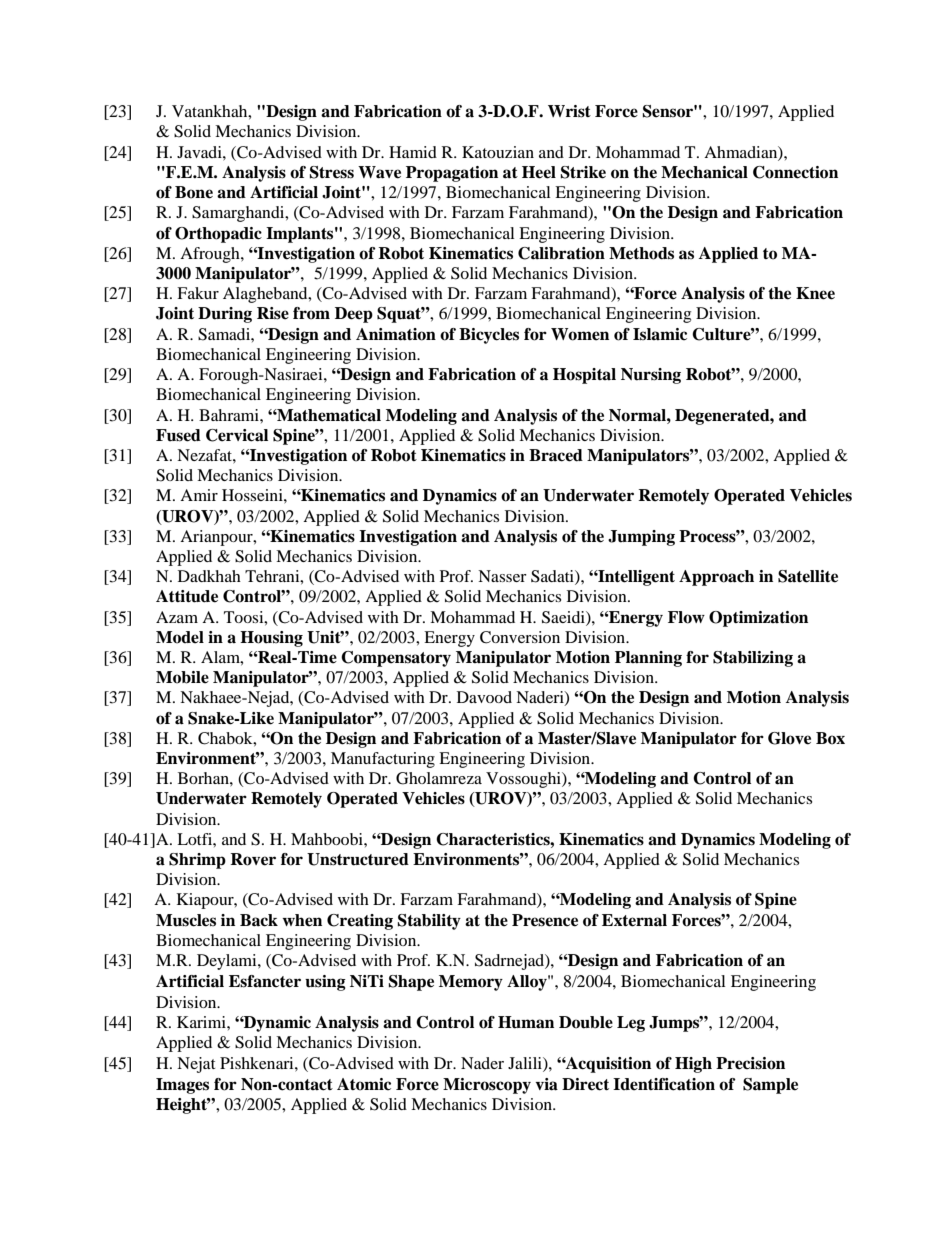 The height and width of the screenshot is (1233, 952). What do you see at coordinates (502, 576) in the screenshot?
I see `Nasser` at bounding box center [502, 576].
